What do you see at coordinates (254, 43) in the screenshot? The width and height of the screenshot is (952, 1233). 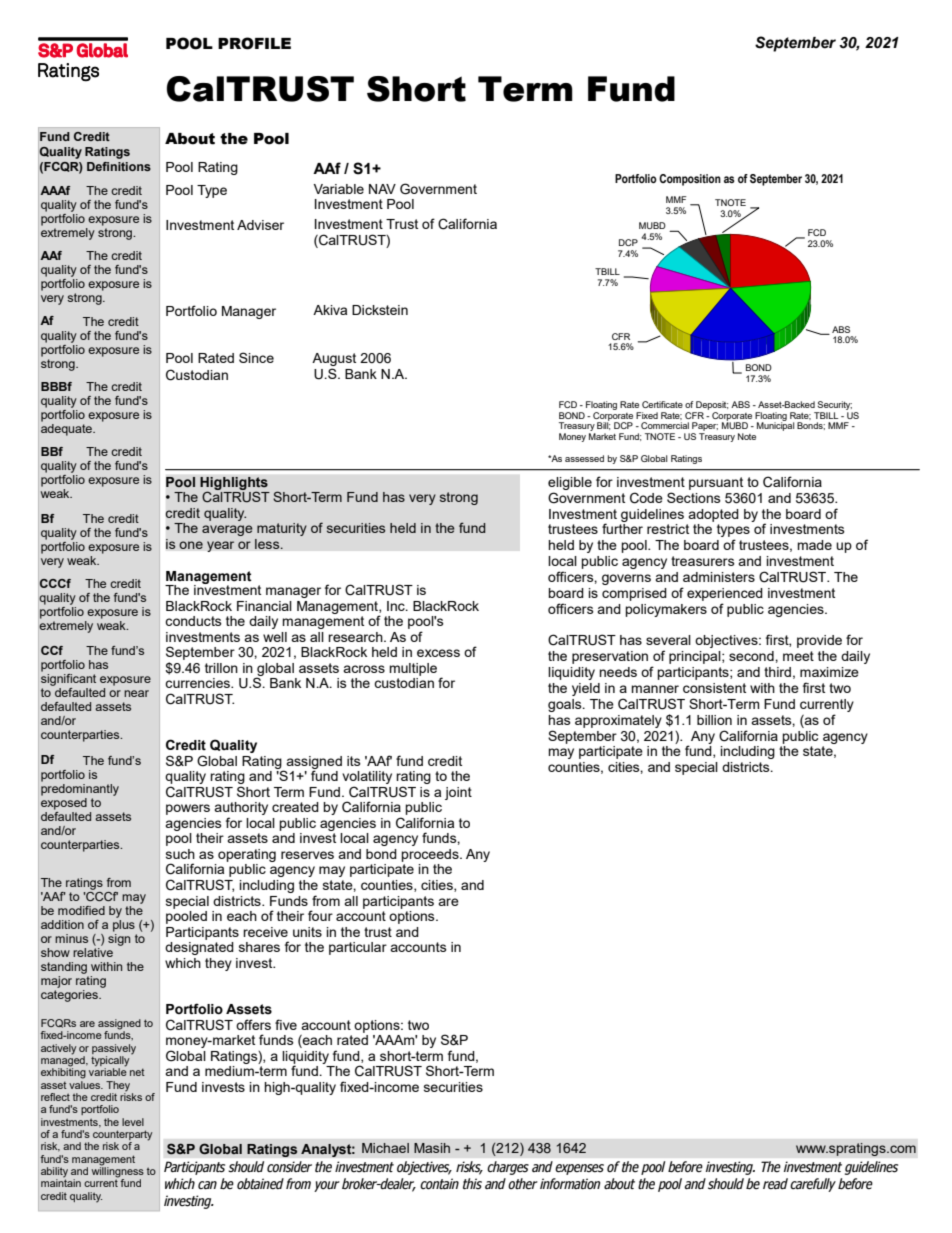 I see `PROFILE` at bounding box center [254, 43].
